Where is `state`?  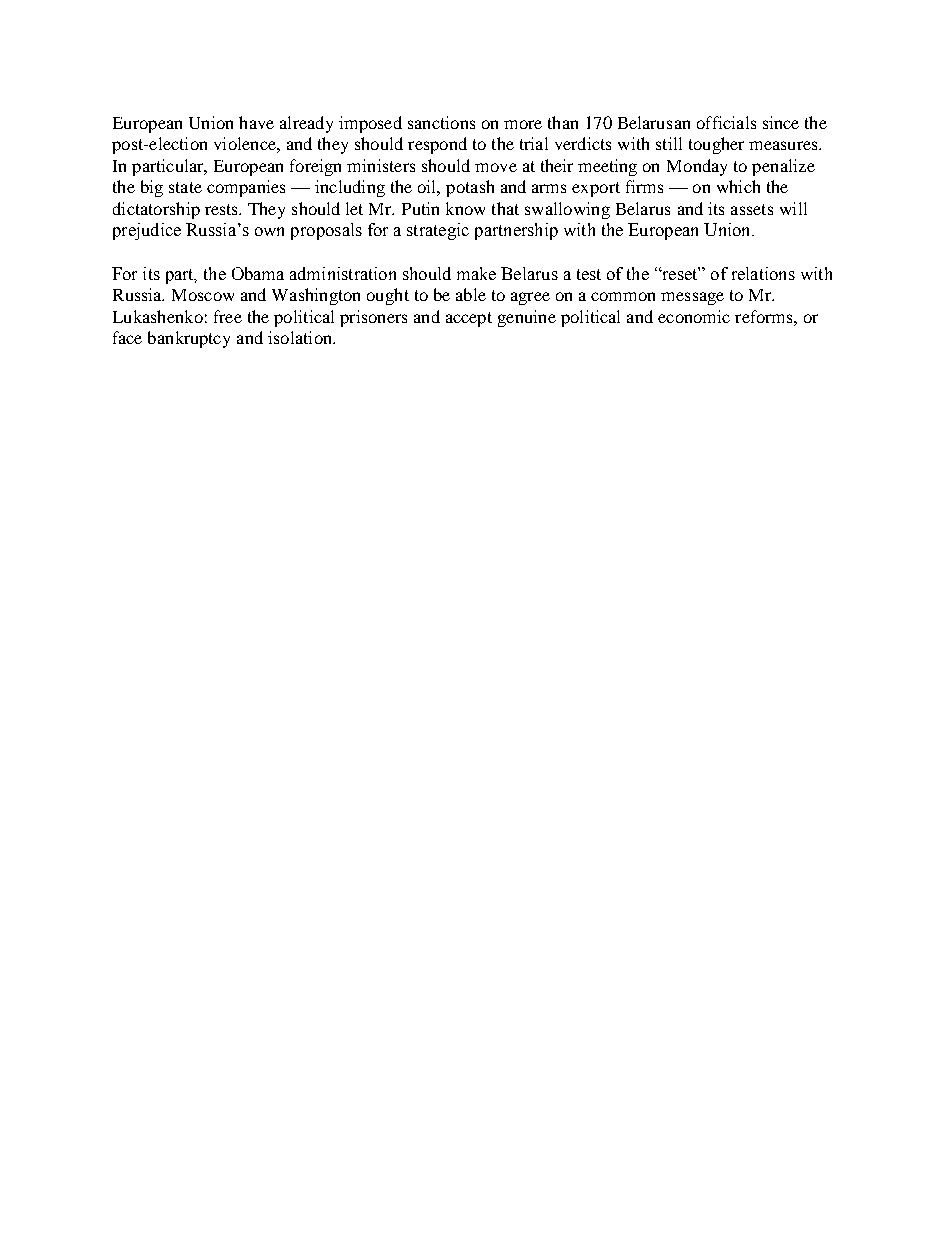
state is located at coordinates (185, 187).
